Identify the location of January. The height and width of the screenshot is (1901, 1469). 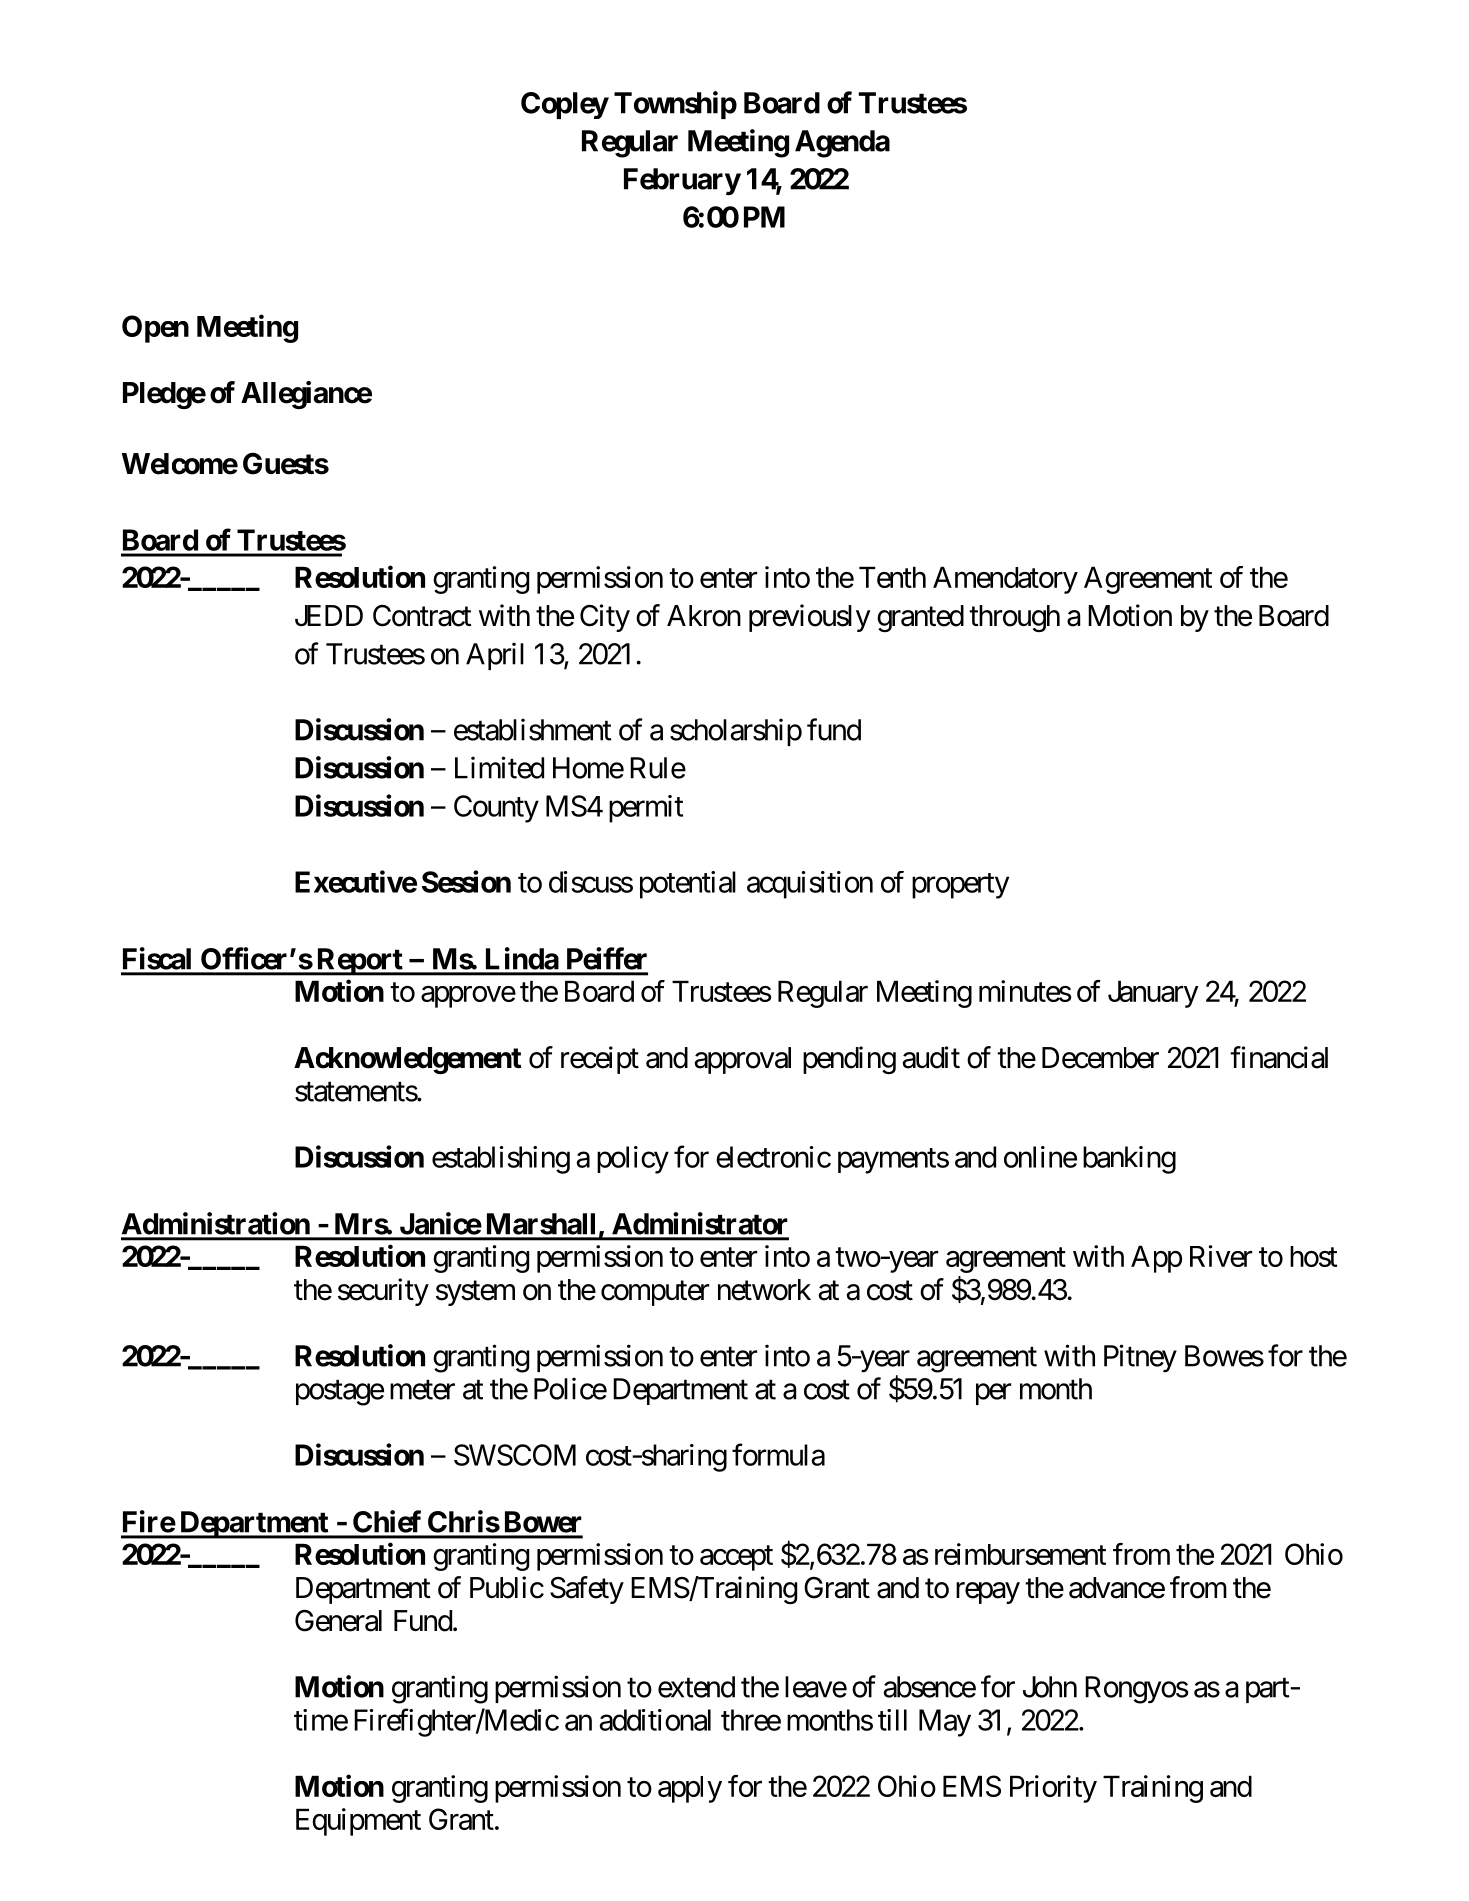
(1153, 994).
